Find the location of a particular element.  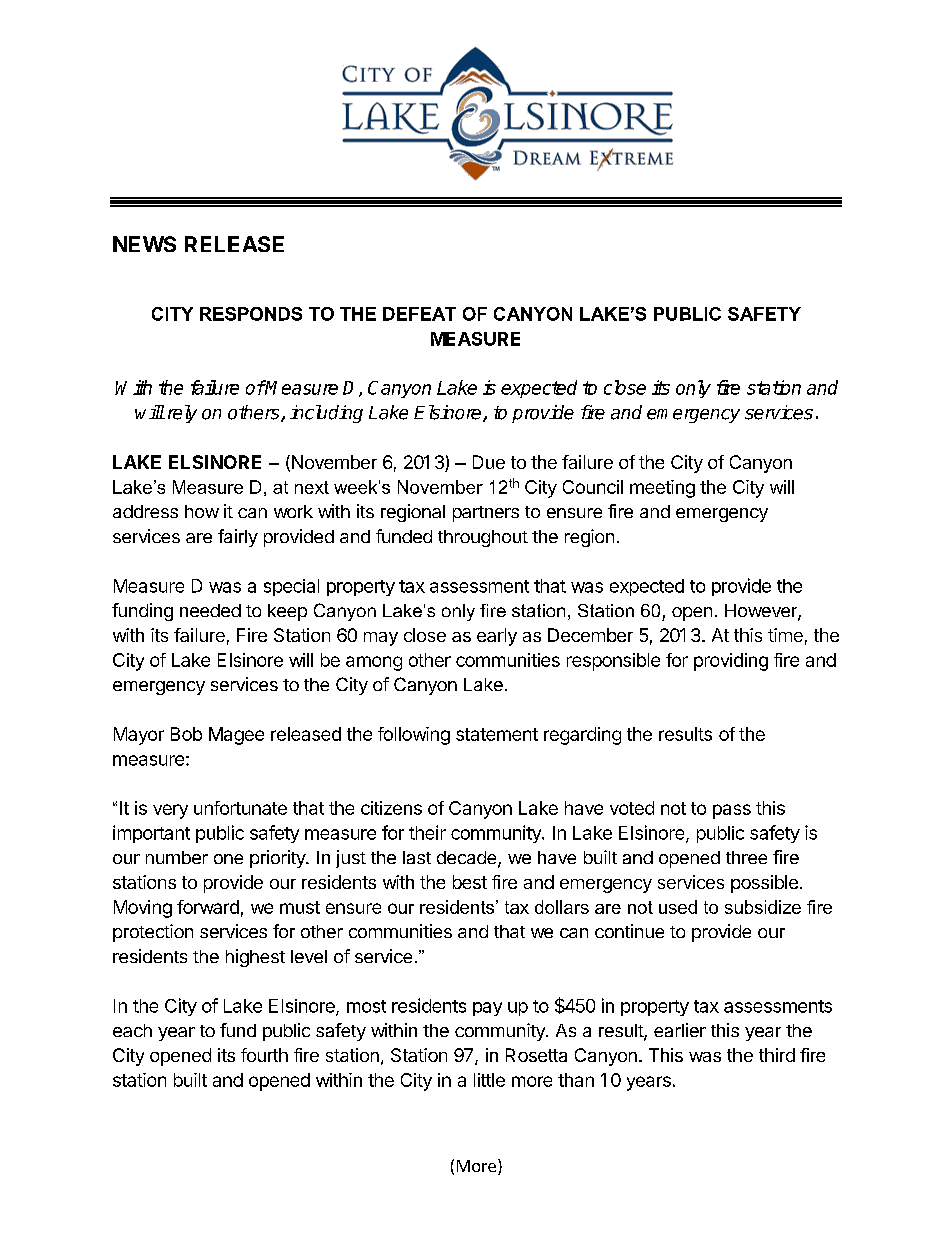

little is located at coordinates (489, 1080).
